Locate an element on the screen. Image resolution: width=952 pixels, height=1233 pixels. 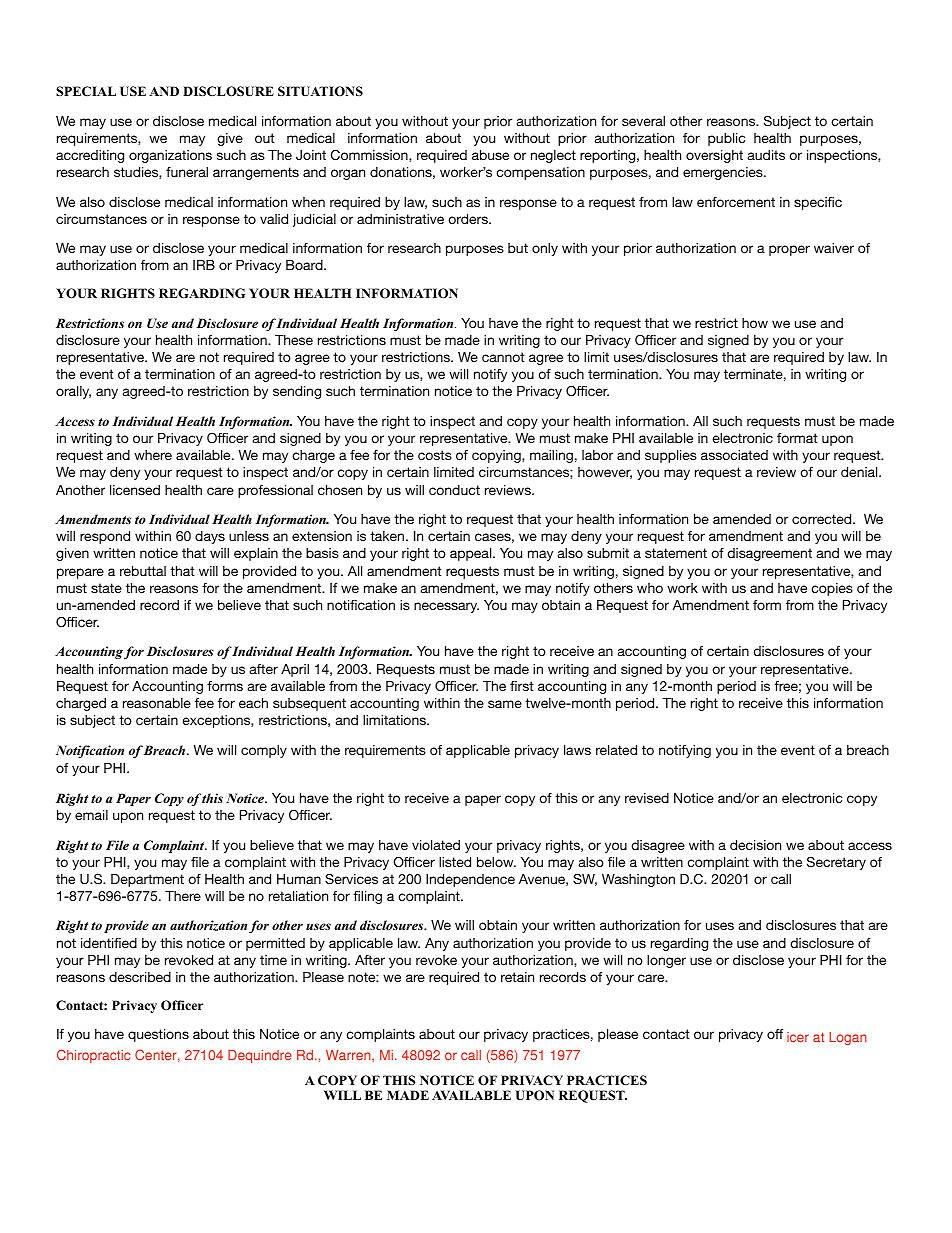
funeral is located at coordinates (187, 172).
